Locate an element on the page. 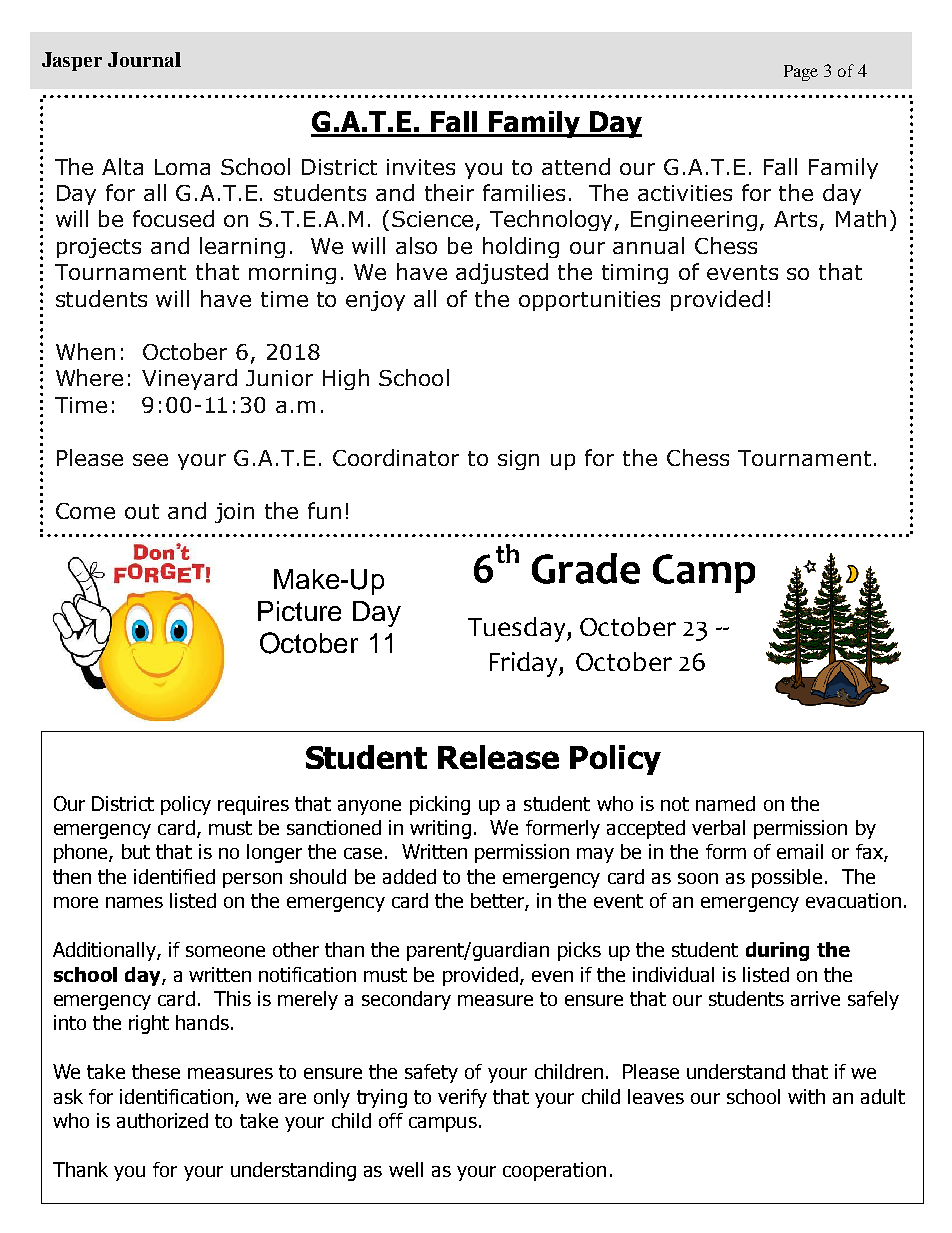 The height and width of the document is (1233, 952). Page is located at coordinates (801, 73).
